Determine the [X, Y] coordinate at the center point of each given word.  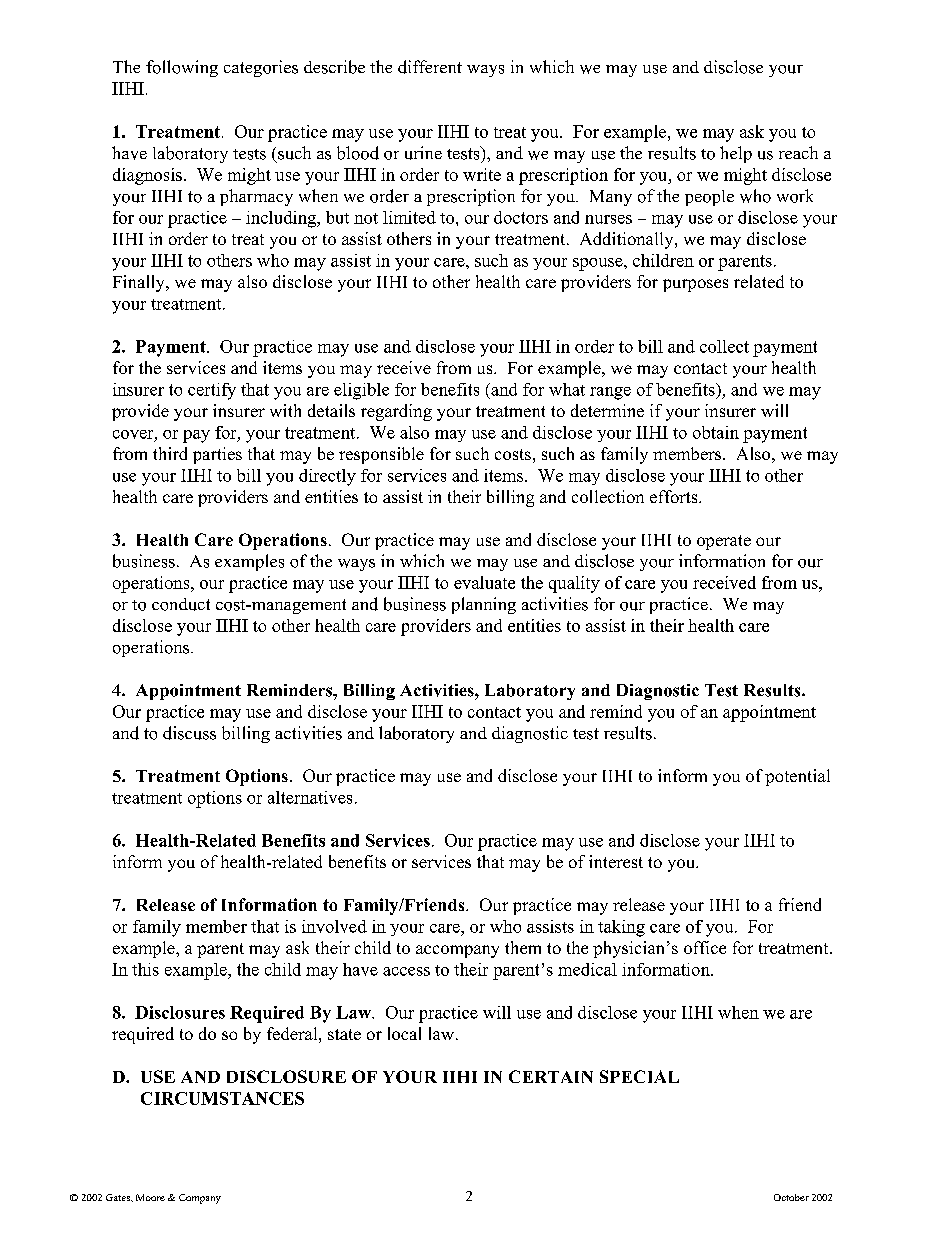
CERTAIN [551, 1076]
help [736, 154]
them [523, 947]
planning [484, 605]
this [145, 969]
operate [724, 542]
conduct [181, 604]
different [430, 67]
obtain [716, 432]
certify [212, 391]
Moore [150, 1197]
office [705, 947]
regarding [396, 412]
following [182, 68]
